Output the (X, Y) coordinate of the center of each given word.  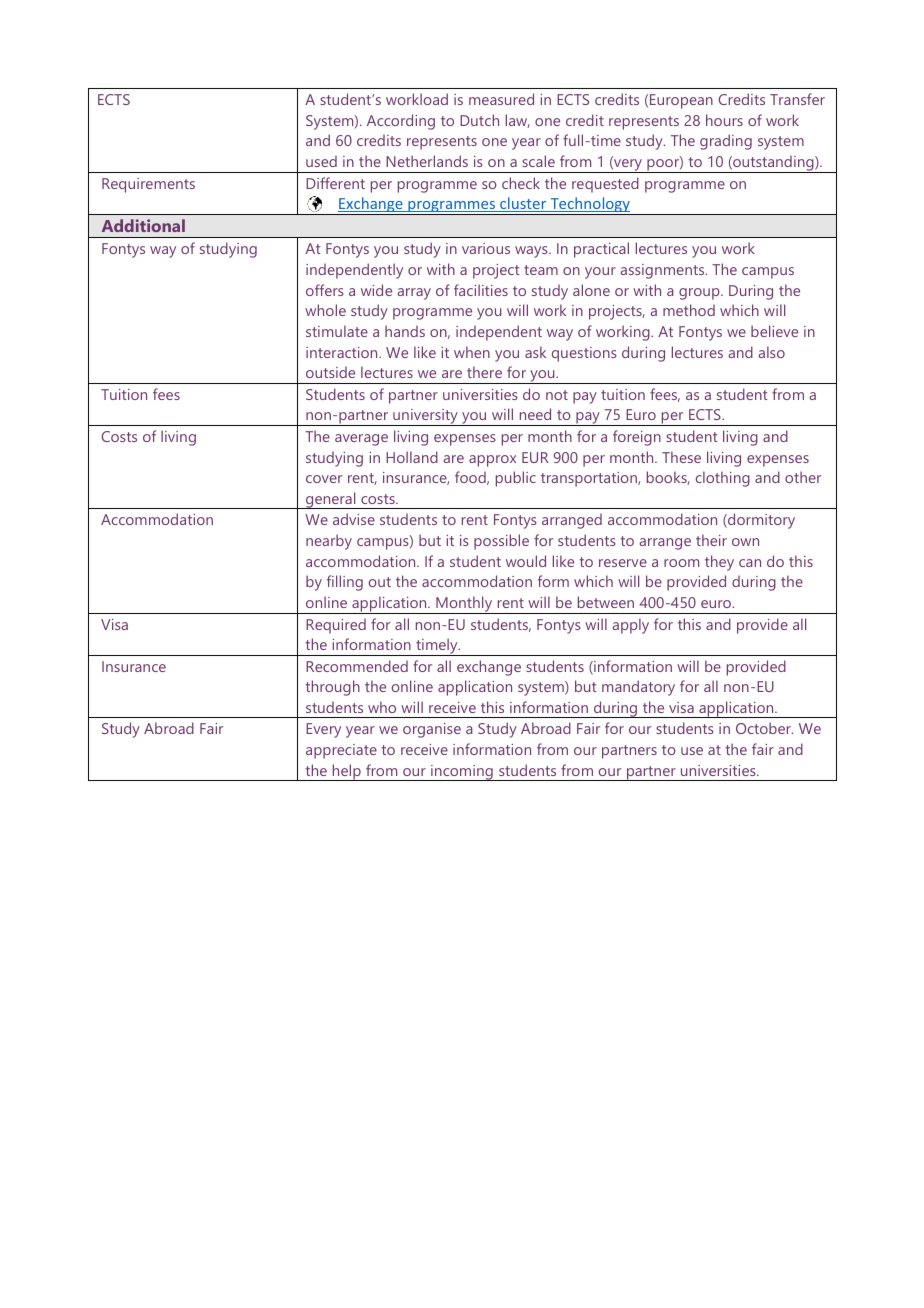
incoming (462, 773)
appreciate (341, 751)
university (425, 417)
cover (324, 479)
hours (724, 120)
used (321, 161)
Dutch (479, 120)
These (681, 457)
